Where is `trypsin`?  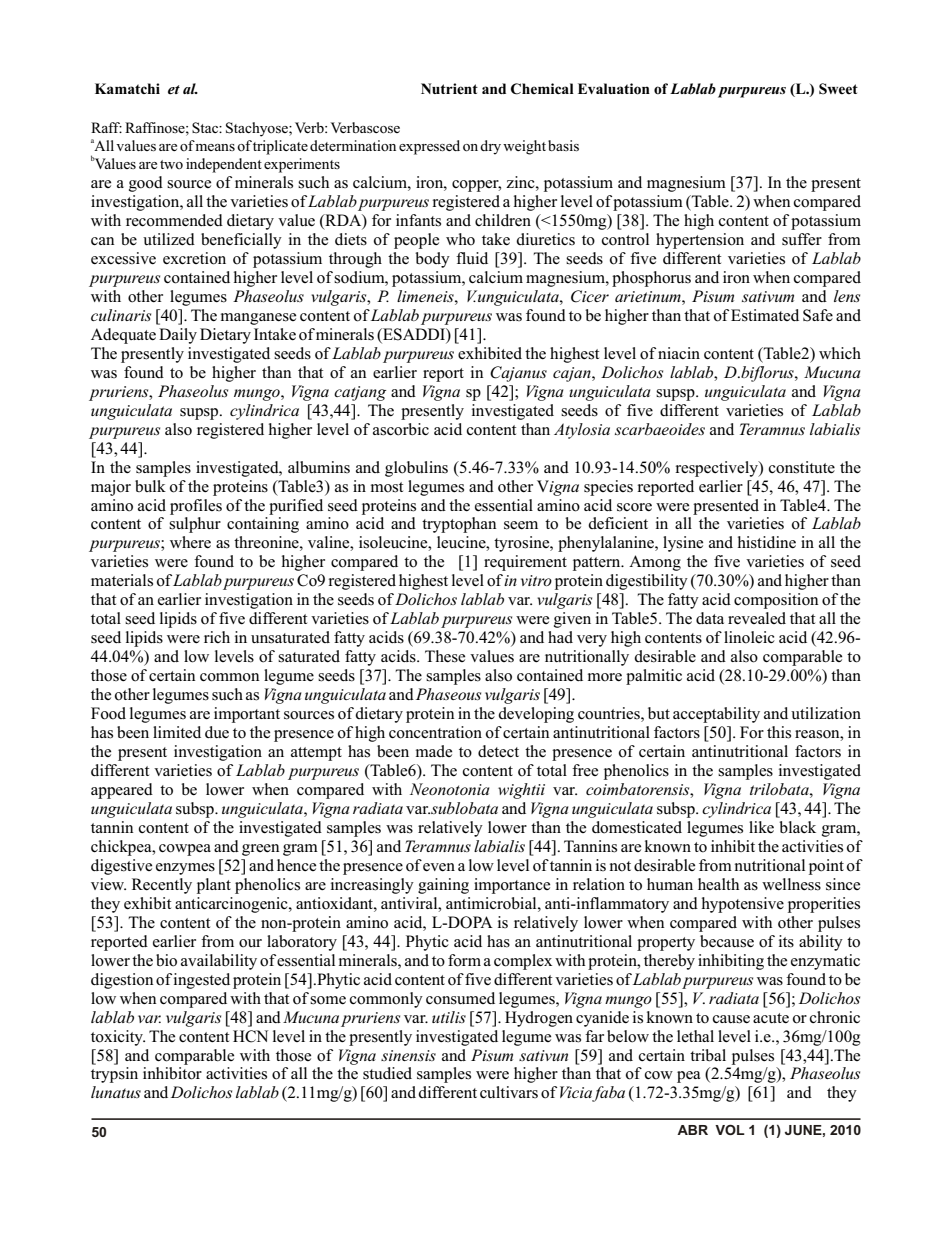 trypsin is located at coordinates (114, 1075).
